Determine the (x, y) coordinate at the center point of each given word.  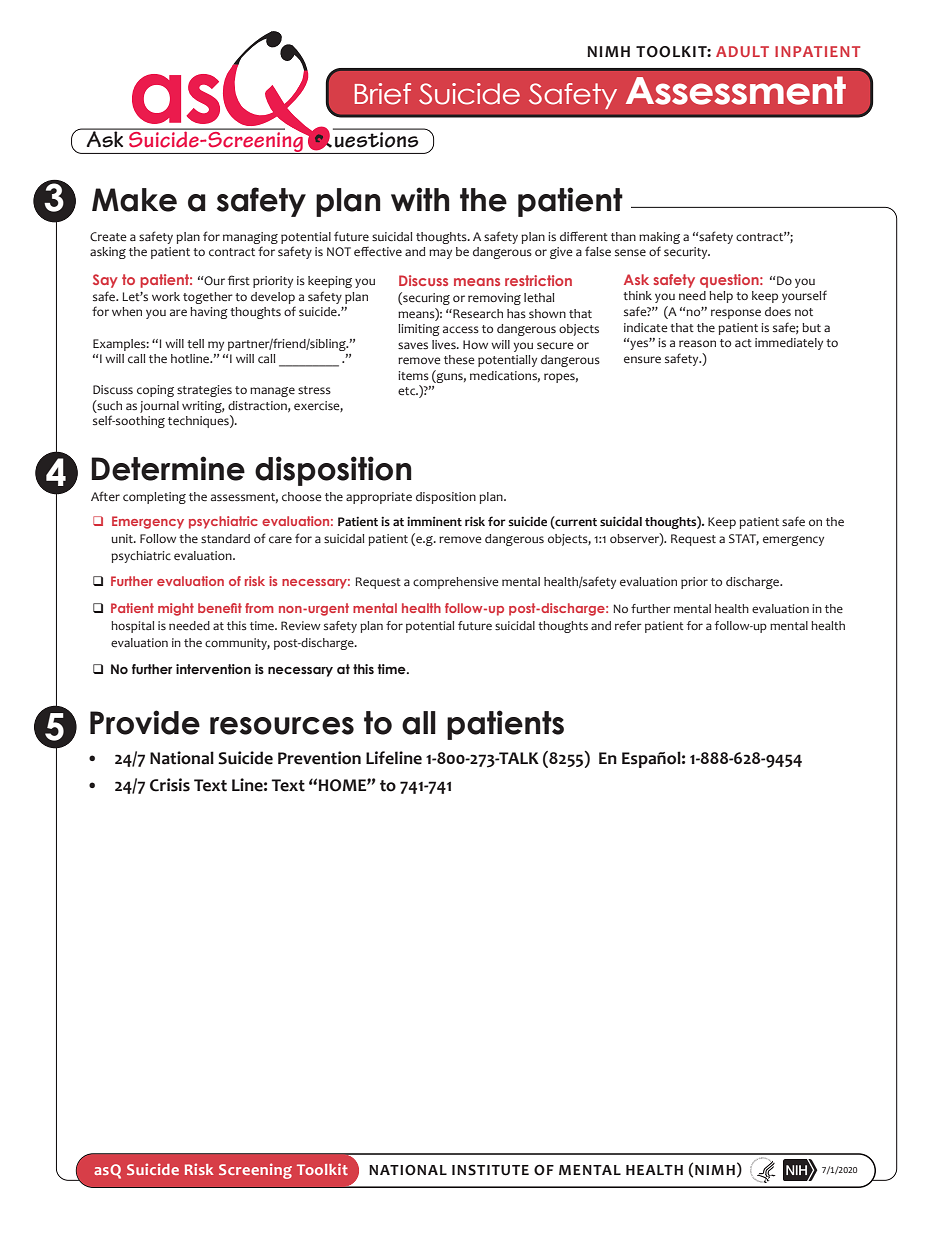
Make (134, 200)
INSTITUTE (490, 1170)
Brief (383, 94)
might (176, 609)
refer (628, 625)
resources (282, 726)
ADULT (742, 51)
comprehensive (456, 583)
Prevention (319, 758)
